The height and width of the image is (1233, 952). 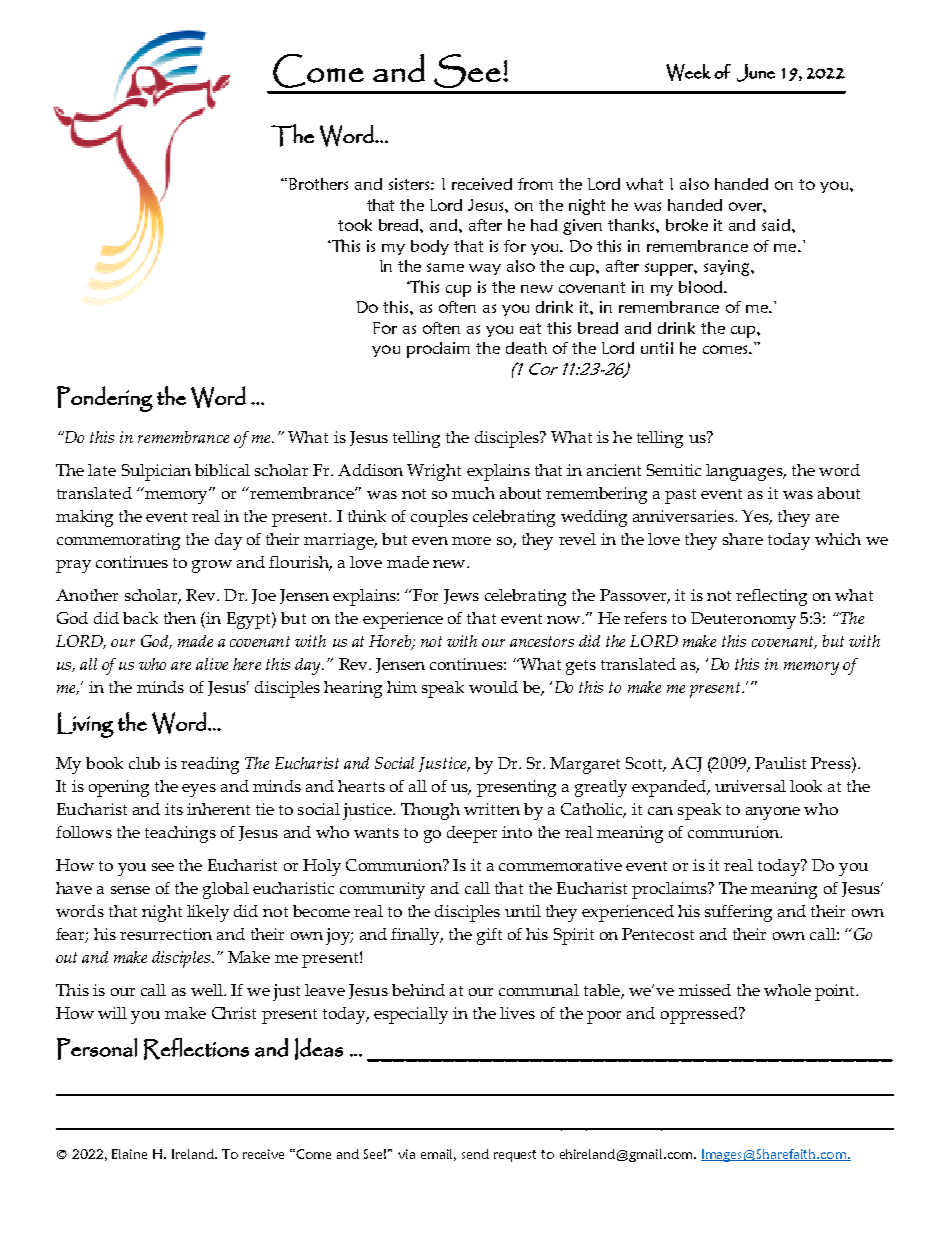 What do you see at coordinates (222, 470) in the image?
I see `biblical` at bounding box center [222, 470].
